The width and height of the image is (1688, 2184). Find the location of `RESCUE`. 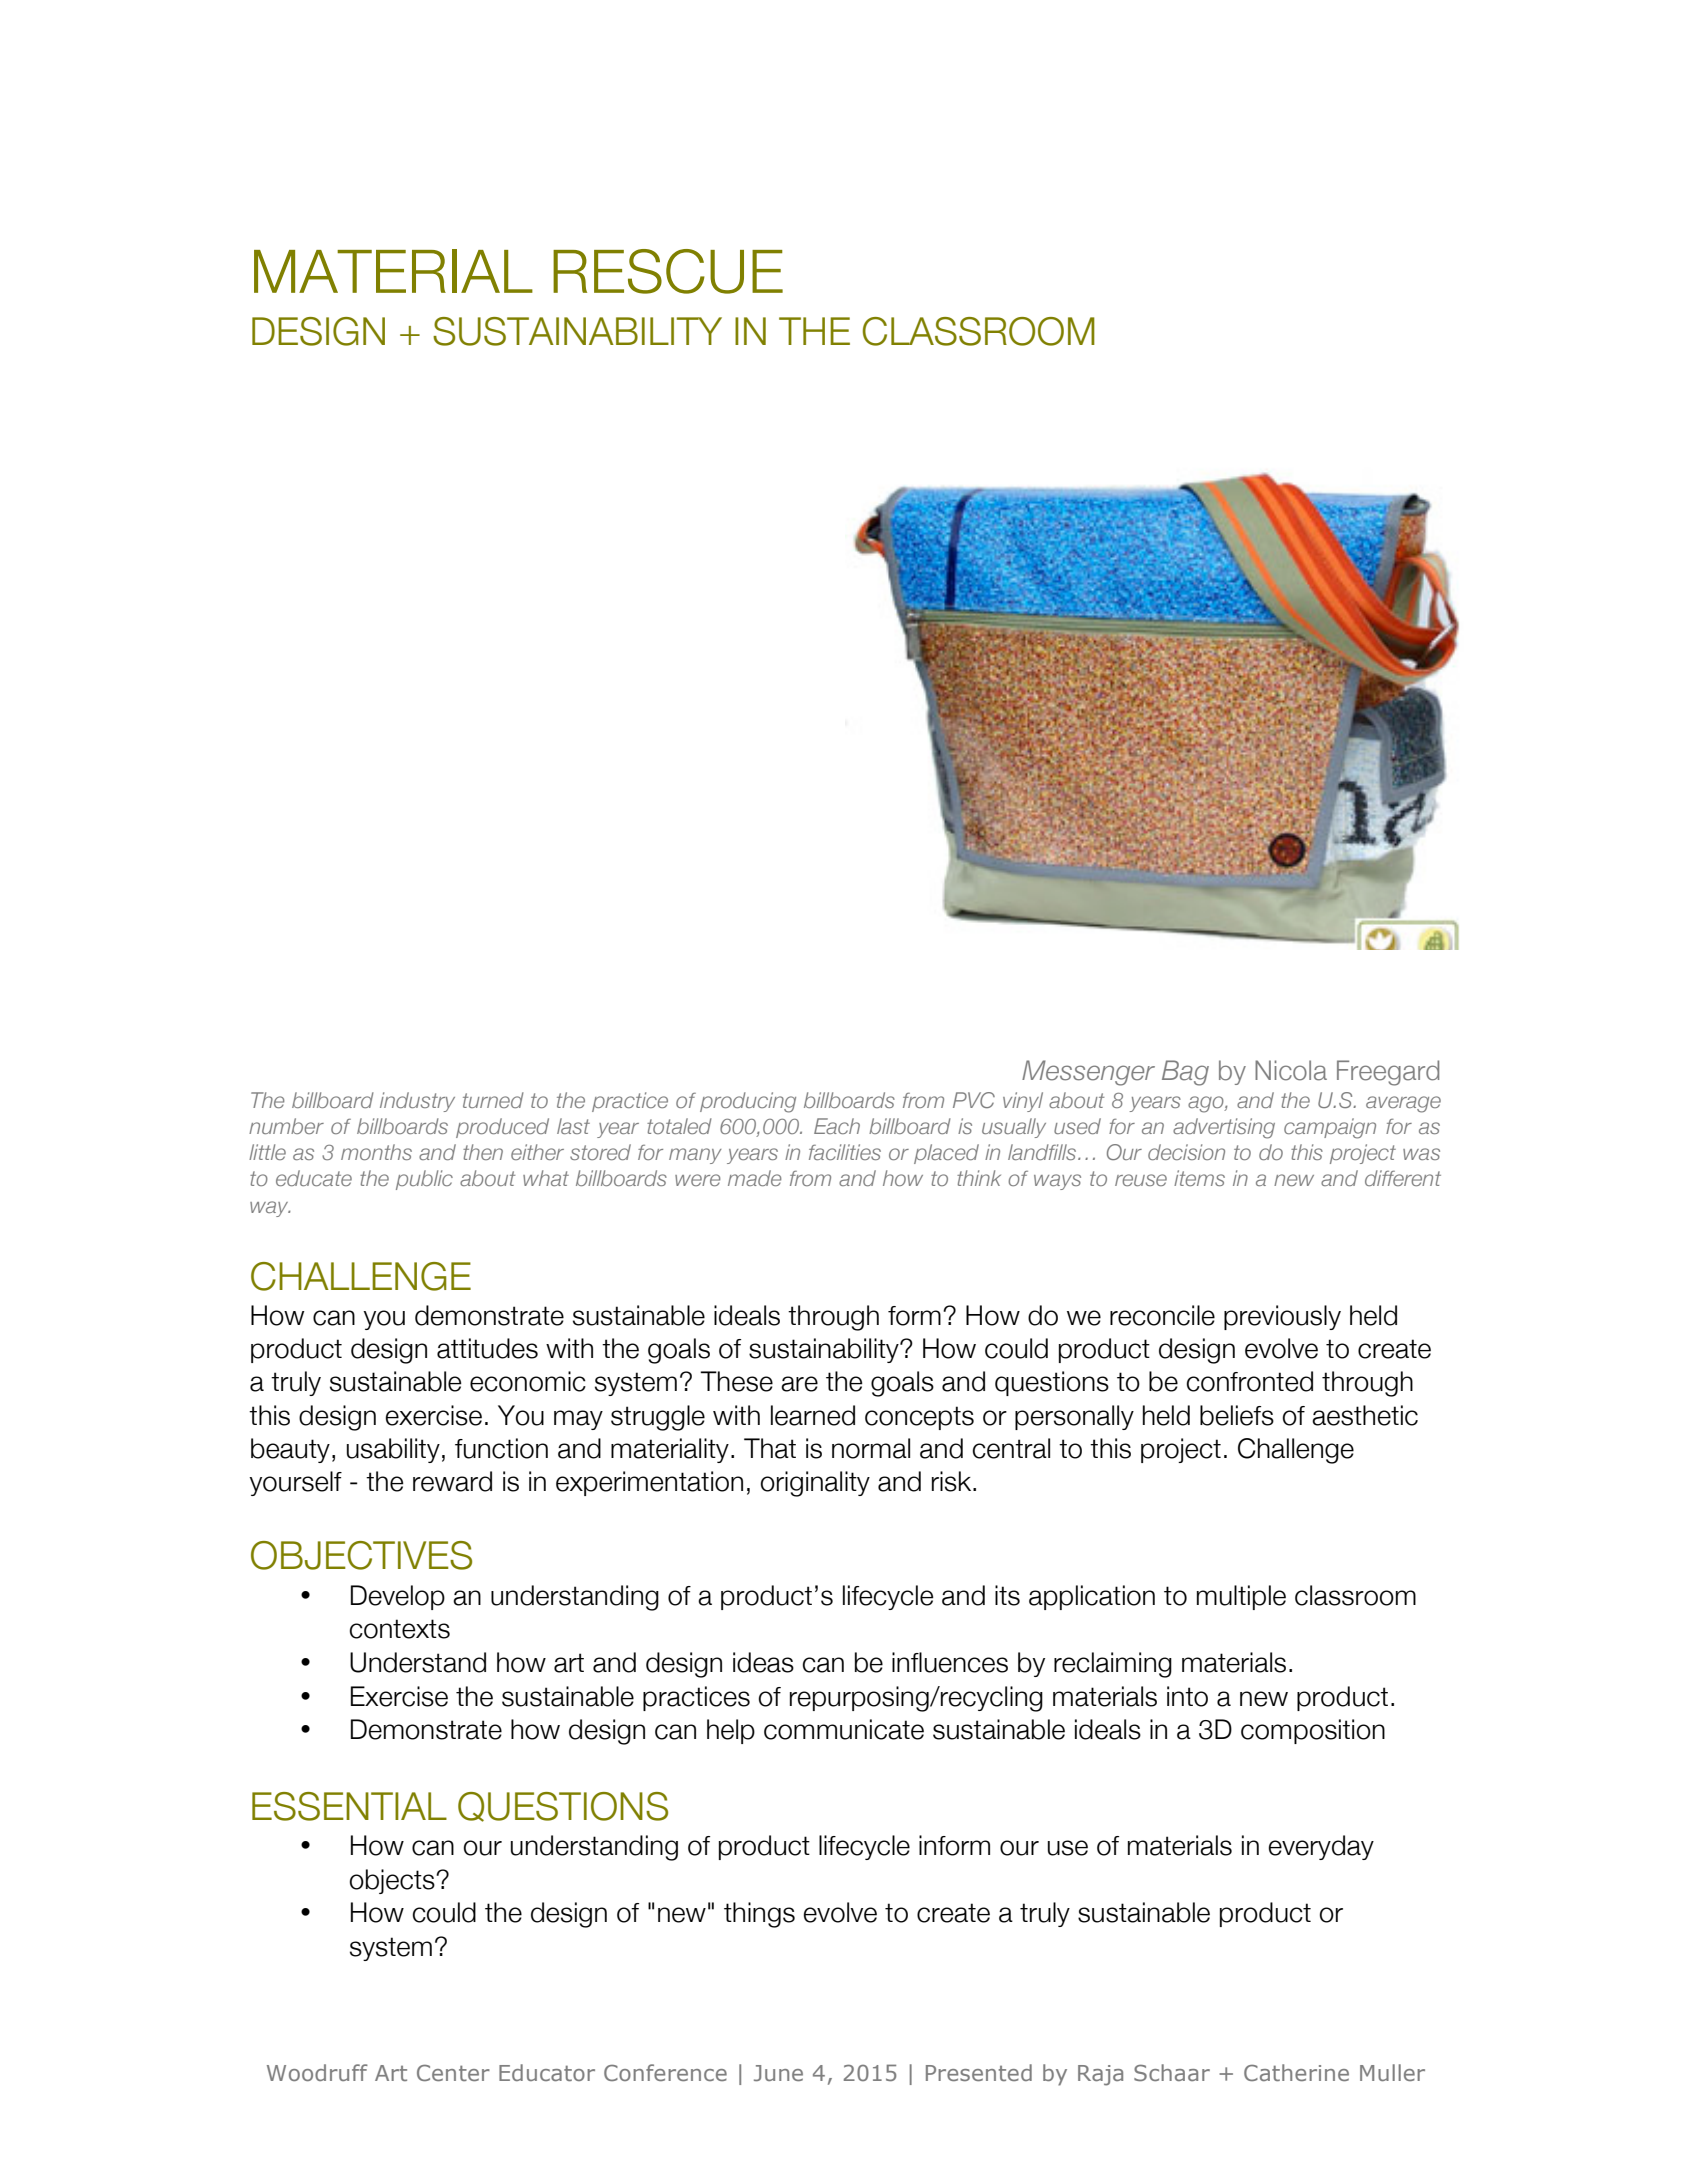

RESCUE is located at coordinates (668, 271).
